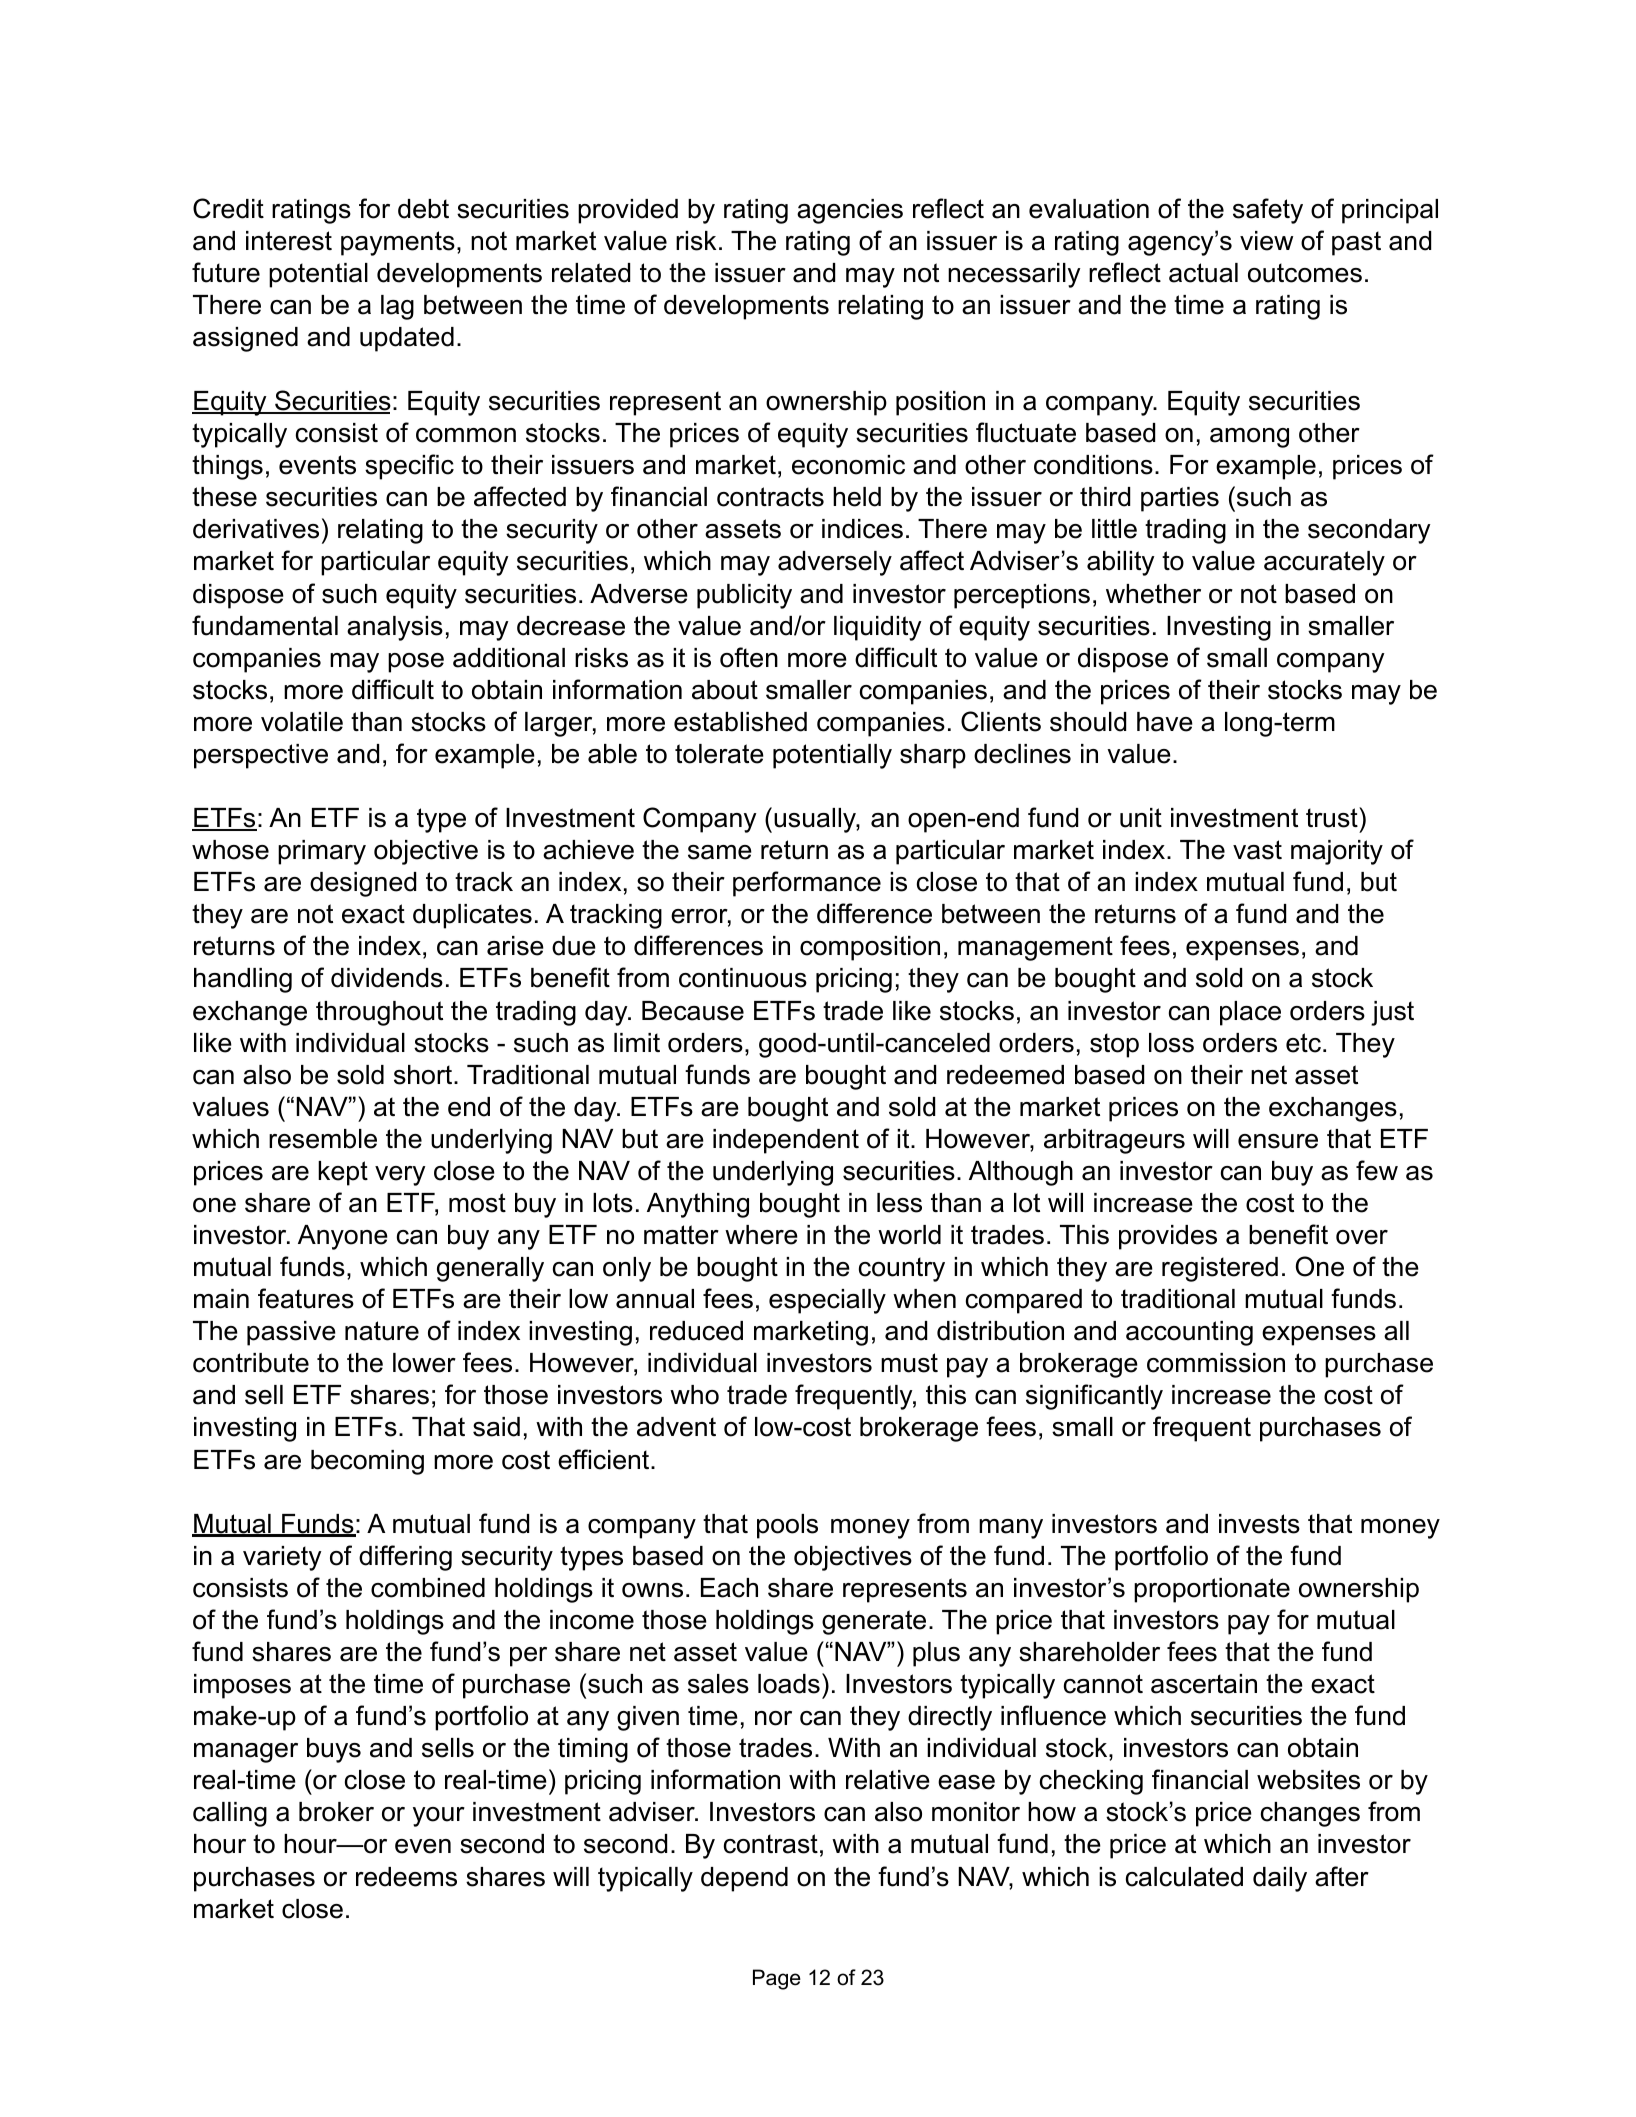 The width and height of the screenshot is (1636, 2117). Describe the element at coordinates (398, 243) in the screenshot. I see `payments` at that location.
